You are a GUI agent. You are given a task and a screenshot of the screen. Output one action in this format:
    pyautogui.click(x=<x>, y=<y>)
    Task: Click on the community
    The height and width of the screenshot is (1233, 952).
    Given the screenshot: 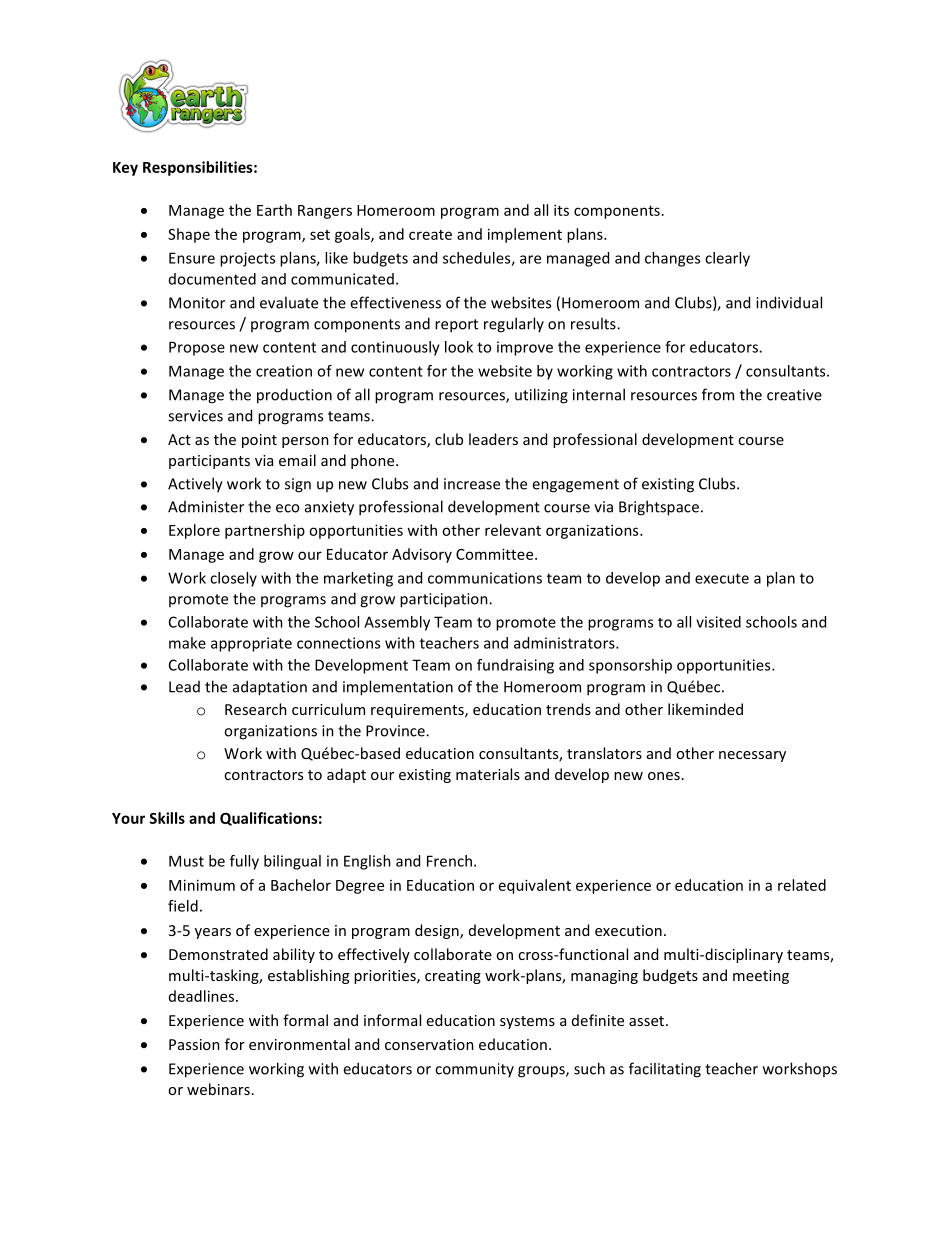 What is the action you would take?
    pyautogui.click(x=474, y=1070)
